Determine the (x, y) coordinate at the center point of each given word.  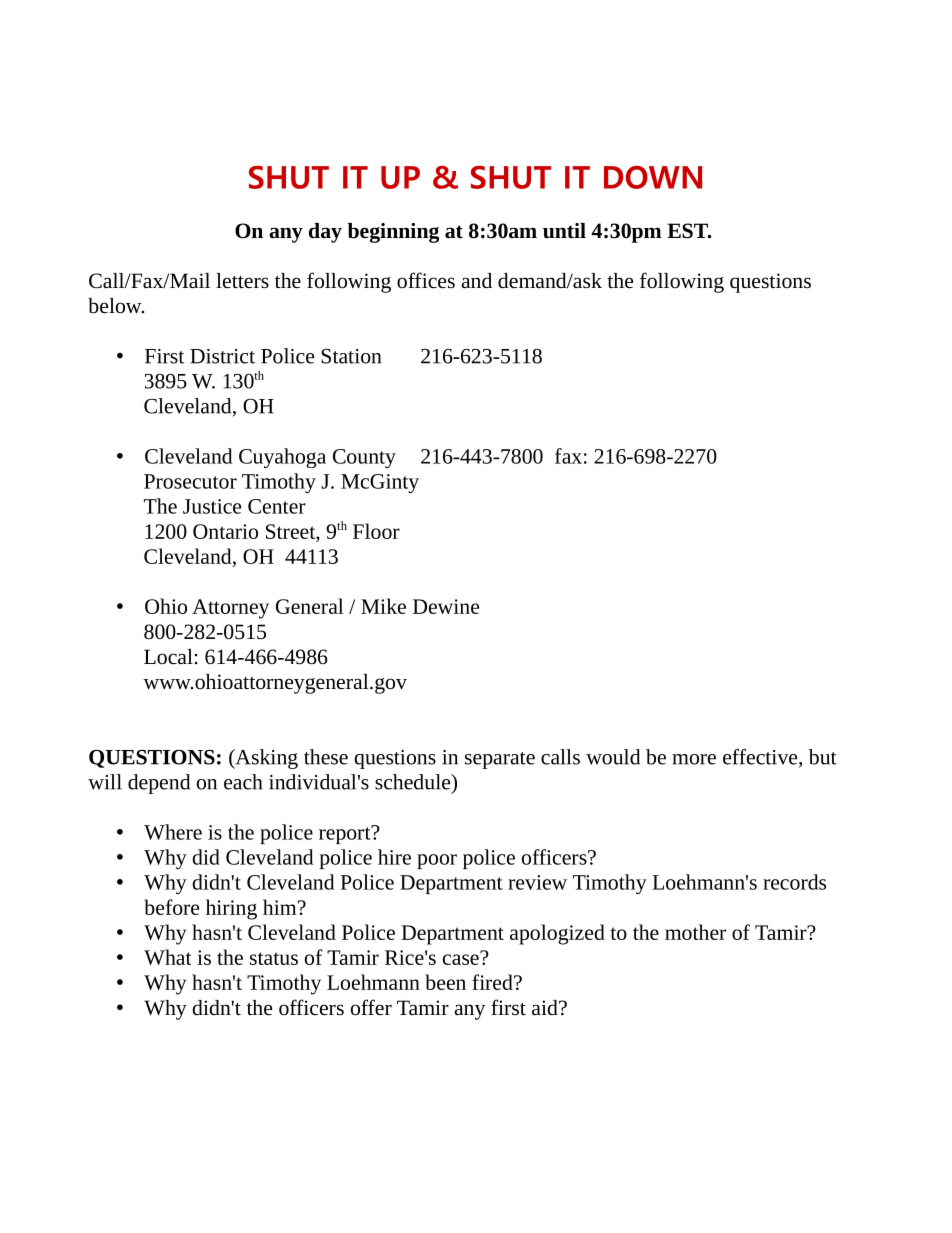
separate (500, 760)
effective (761, 758)
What (167, 957)
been (445, 982)
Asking (265, 759)
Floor (376, 531)
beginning (393, 233)
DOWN (653, 177)
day (325, 233)
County (364, 458)
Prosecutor (190, 481)
